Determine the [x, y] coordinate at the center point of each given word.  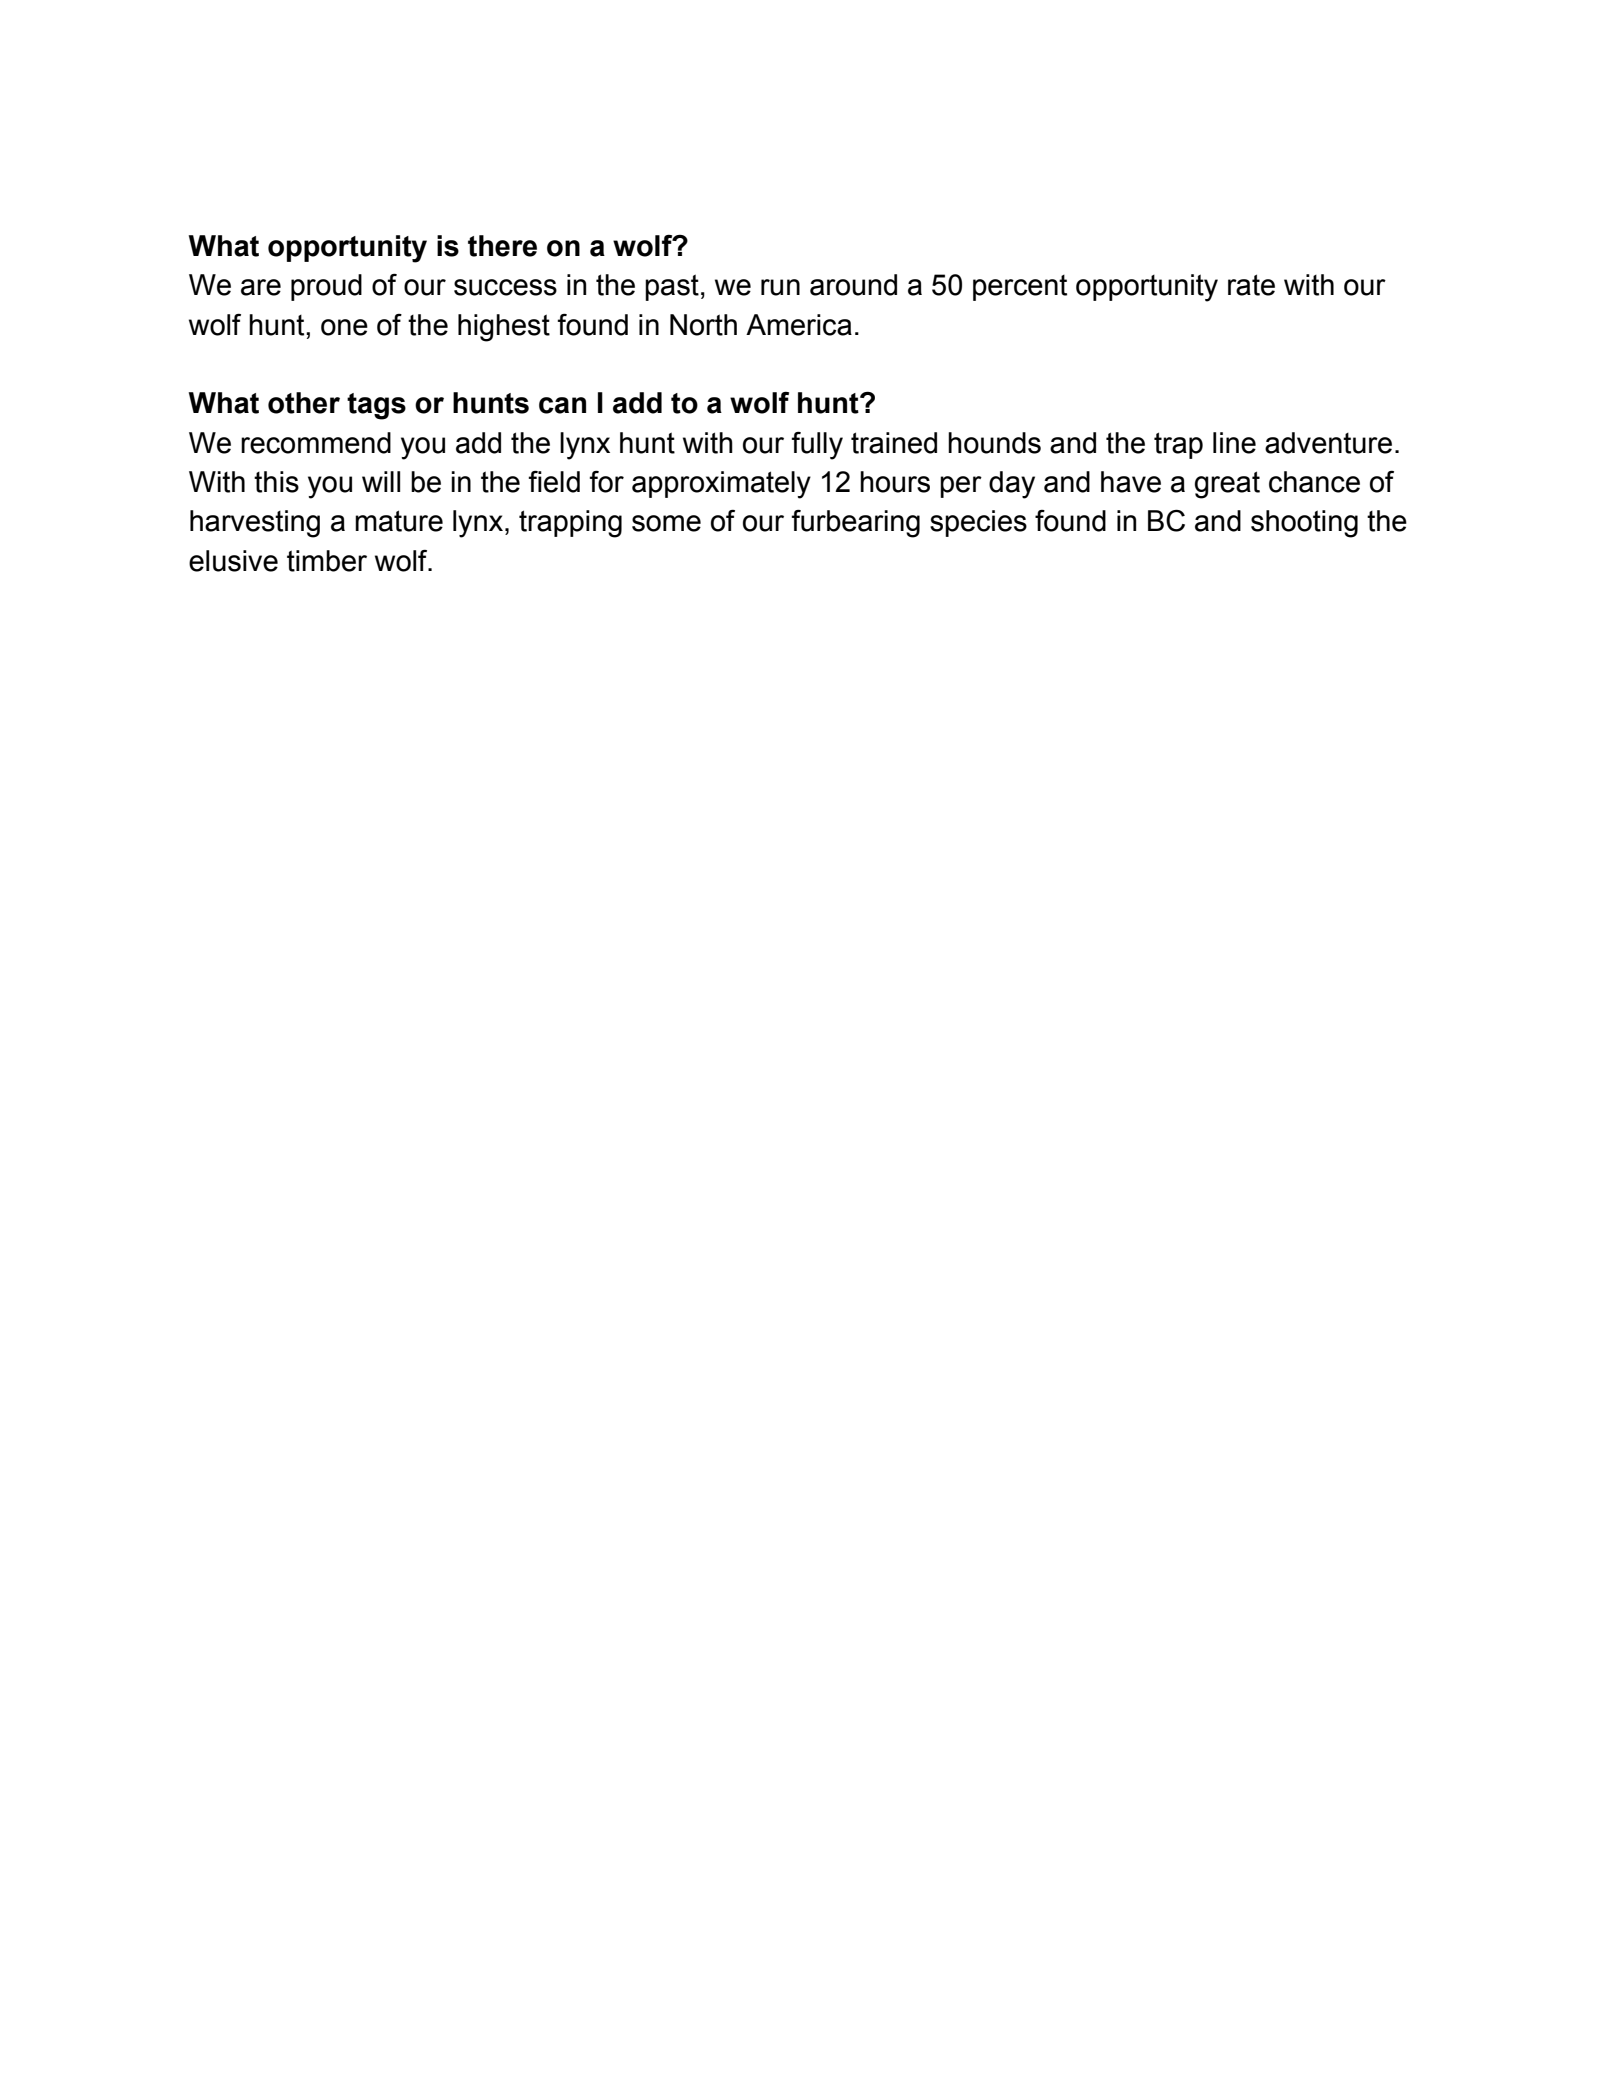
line [1234, 443]
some [666, 523]
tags [376, 406]
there [502, 246]
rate [1251, 285]
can [562, 405]
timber [327, 561]
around [853, 285]
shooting [1304, 524]
